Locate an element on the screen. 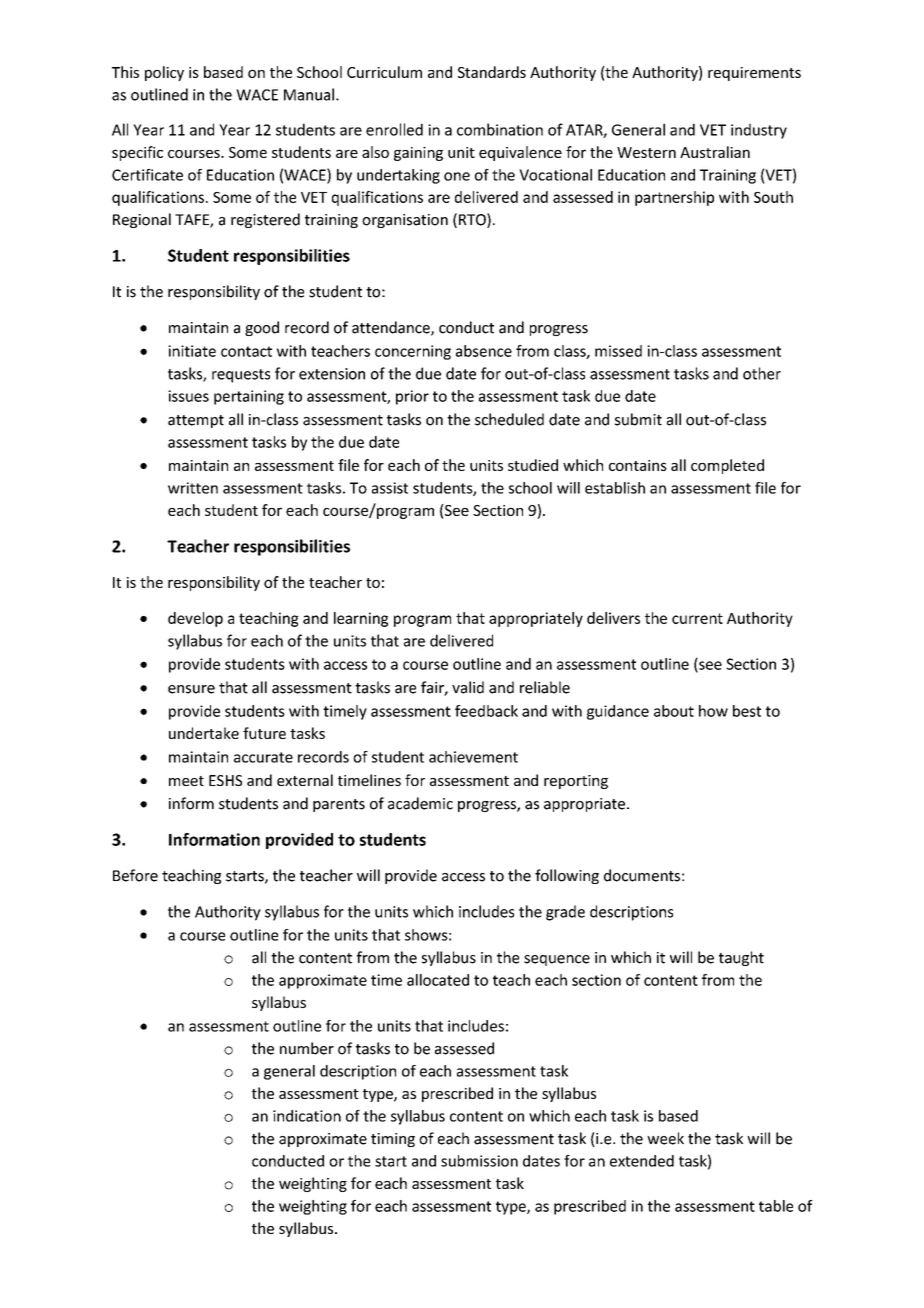 The height and width of the screenshot is (1308, 924). policy is located at coordinates (164, 73).
